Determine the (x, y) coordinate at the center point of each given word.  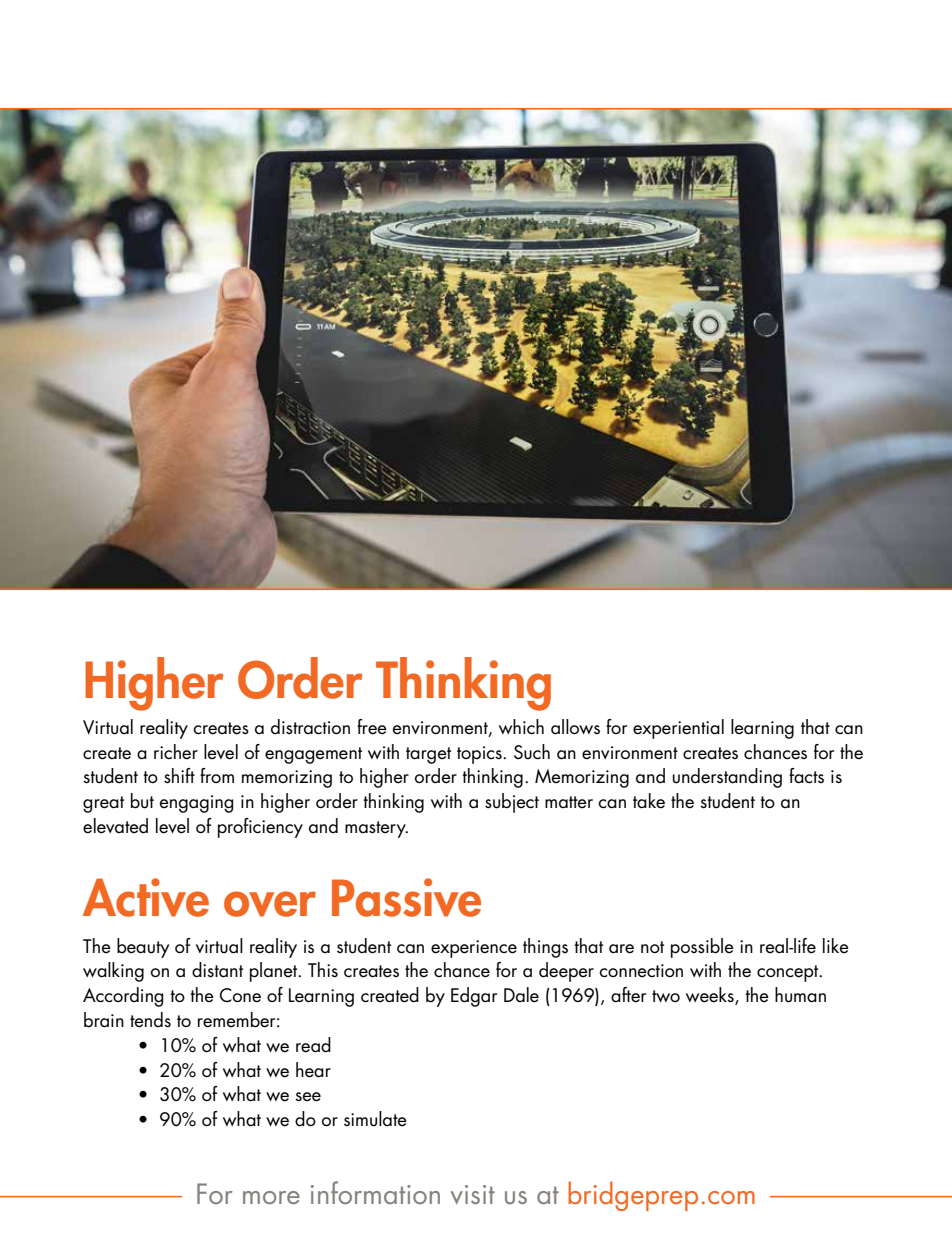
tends (150, 1020)
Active (146, 897)
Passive (406, 897)
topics (480, 755)
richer (176, 752)
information (375, 1192)
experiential (678, 729)
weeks (711, 996)
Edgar (474, 997)
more (271, 1197)
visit (472, 1194)
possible (702, 948)
